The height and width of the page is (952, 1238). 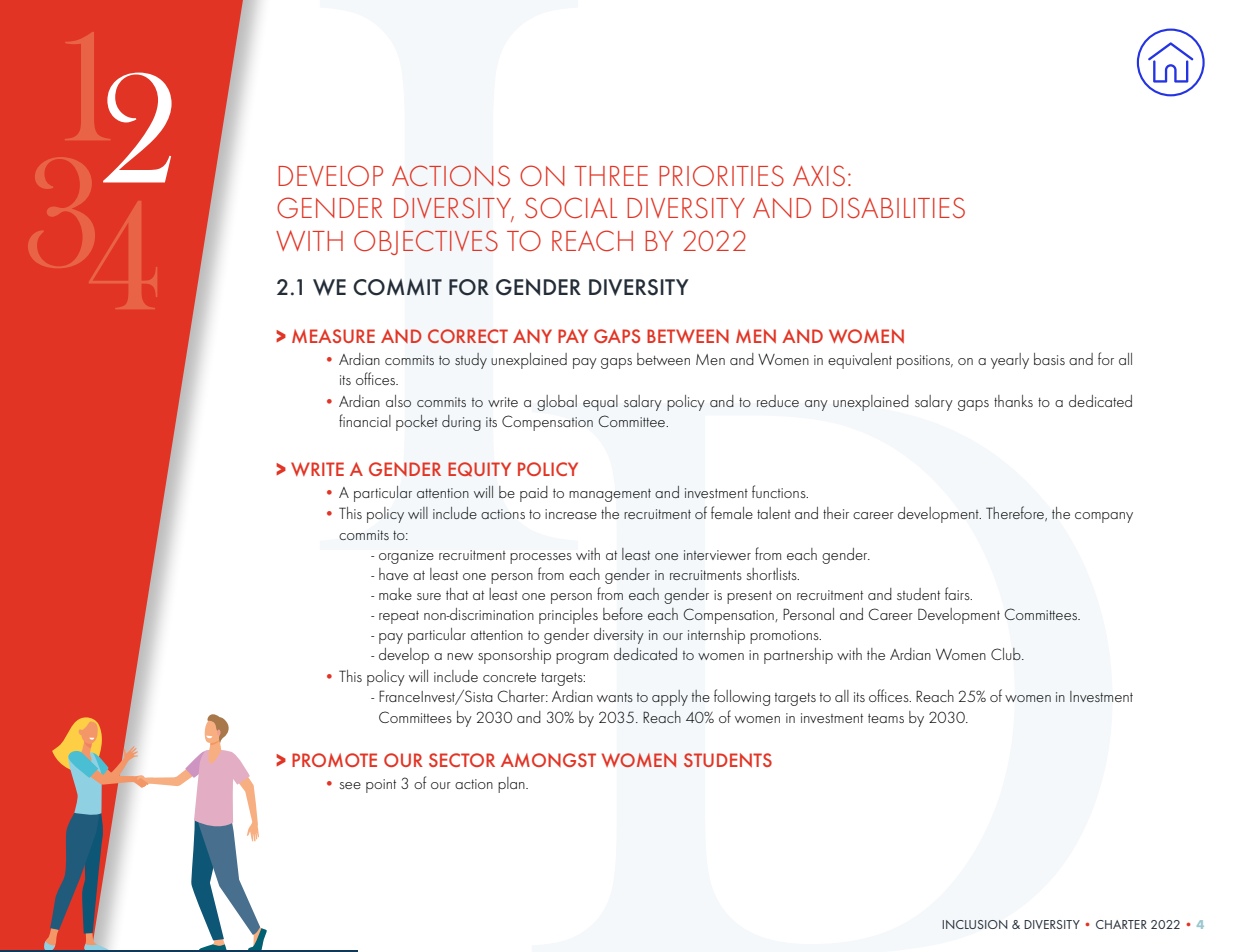 I want to click on Club, so click(x=1007, y=654).
